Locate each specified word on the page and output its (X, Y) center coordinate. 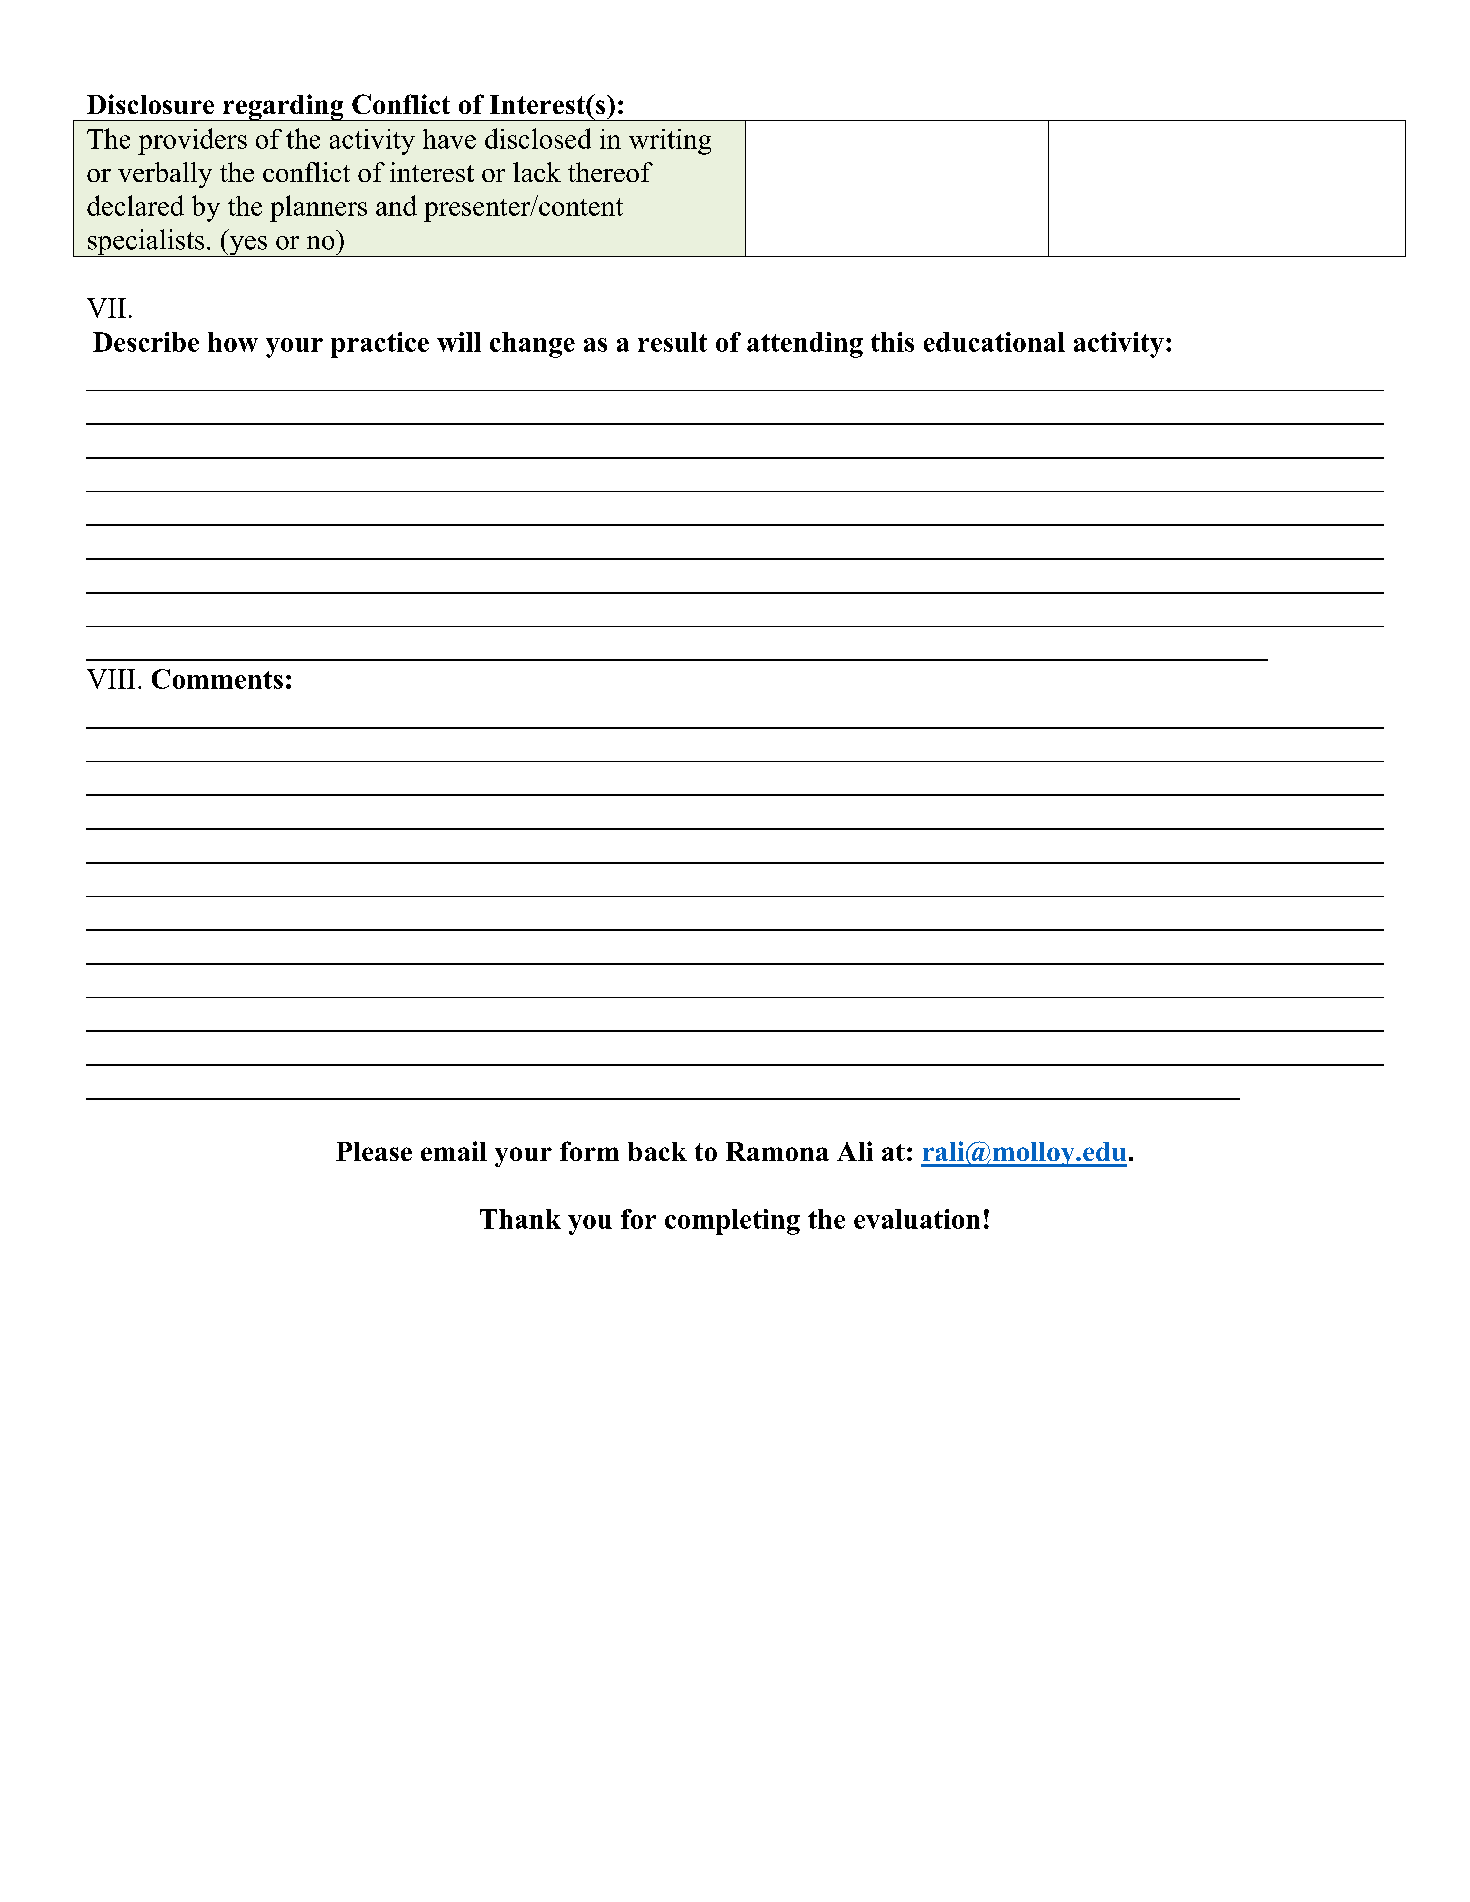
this (892, 342)
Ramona (777, 1151)
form (589, 1151)
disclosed (538, 138)
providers (192, 141)
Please (374, 1151)
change (532, 345)
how (233, 342)
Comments (217, 679)
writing (670, 142)
